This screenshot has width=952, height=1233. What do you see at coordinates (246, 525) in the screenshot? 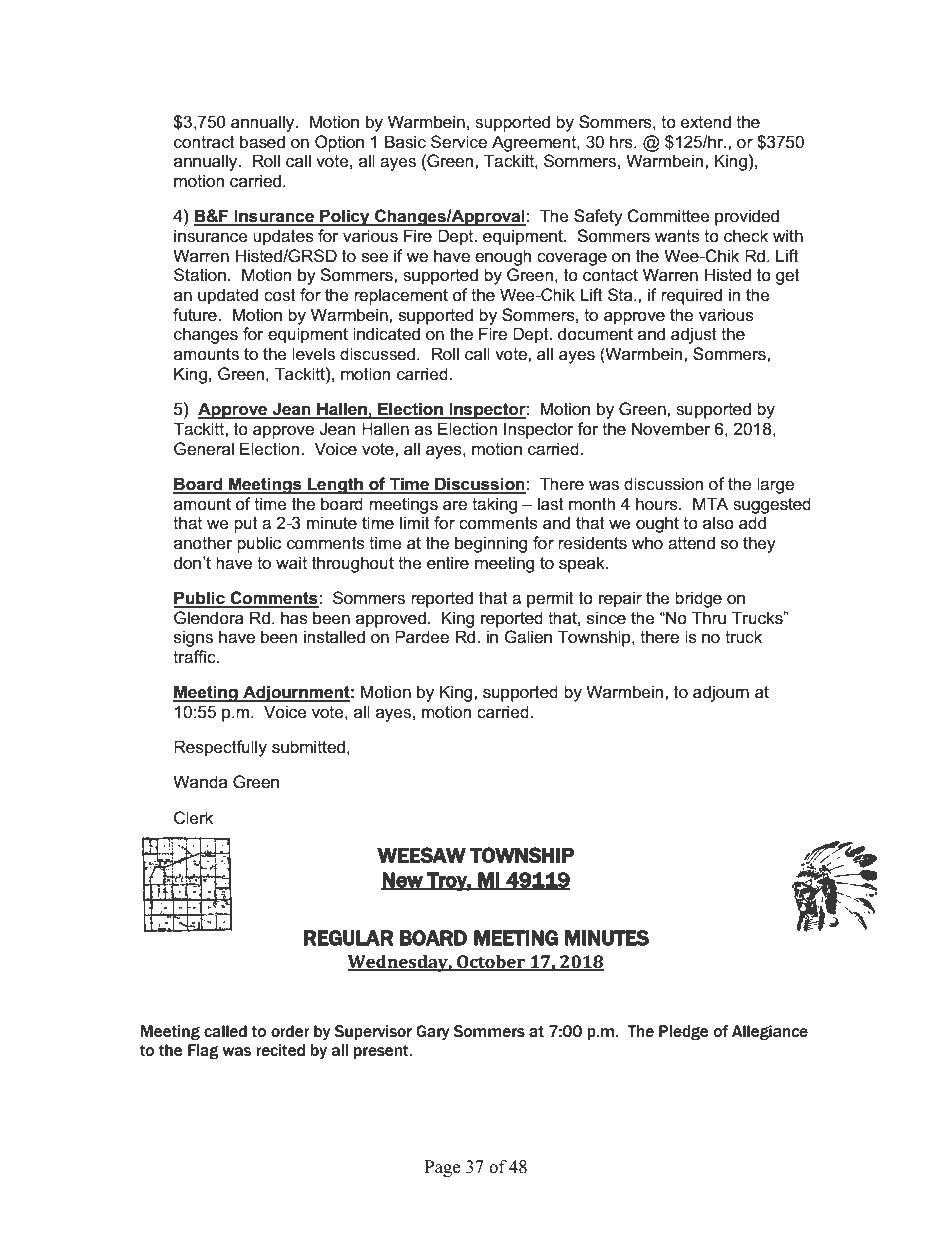
I see `put` at bounding box center [246, 525].
